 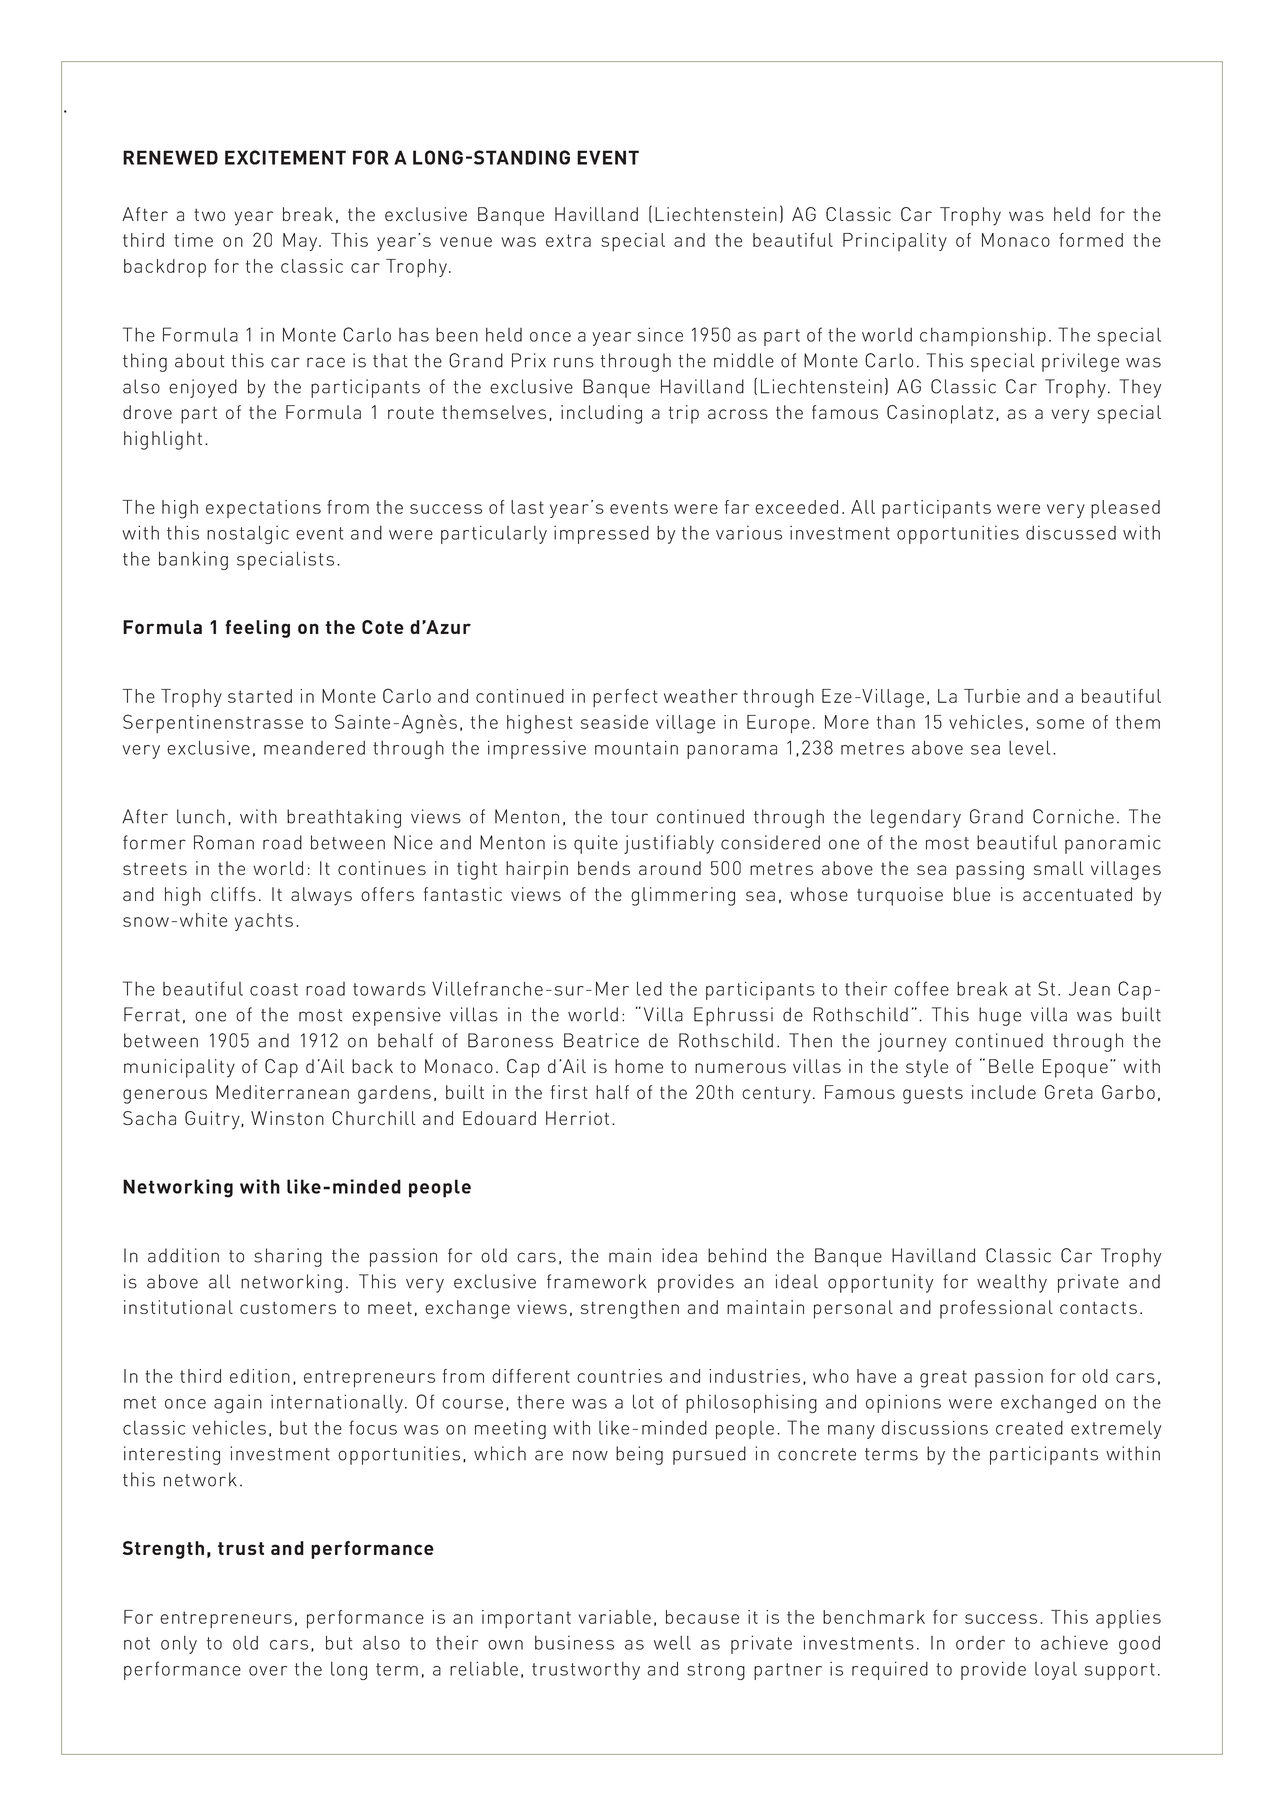 I want to click on started, so click(x=260, y=696).
